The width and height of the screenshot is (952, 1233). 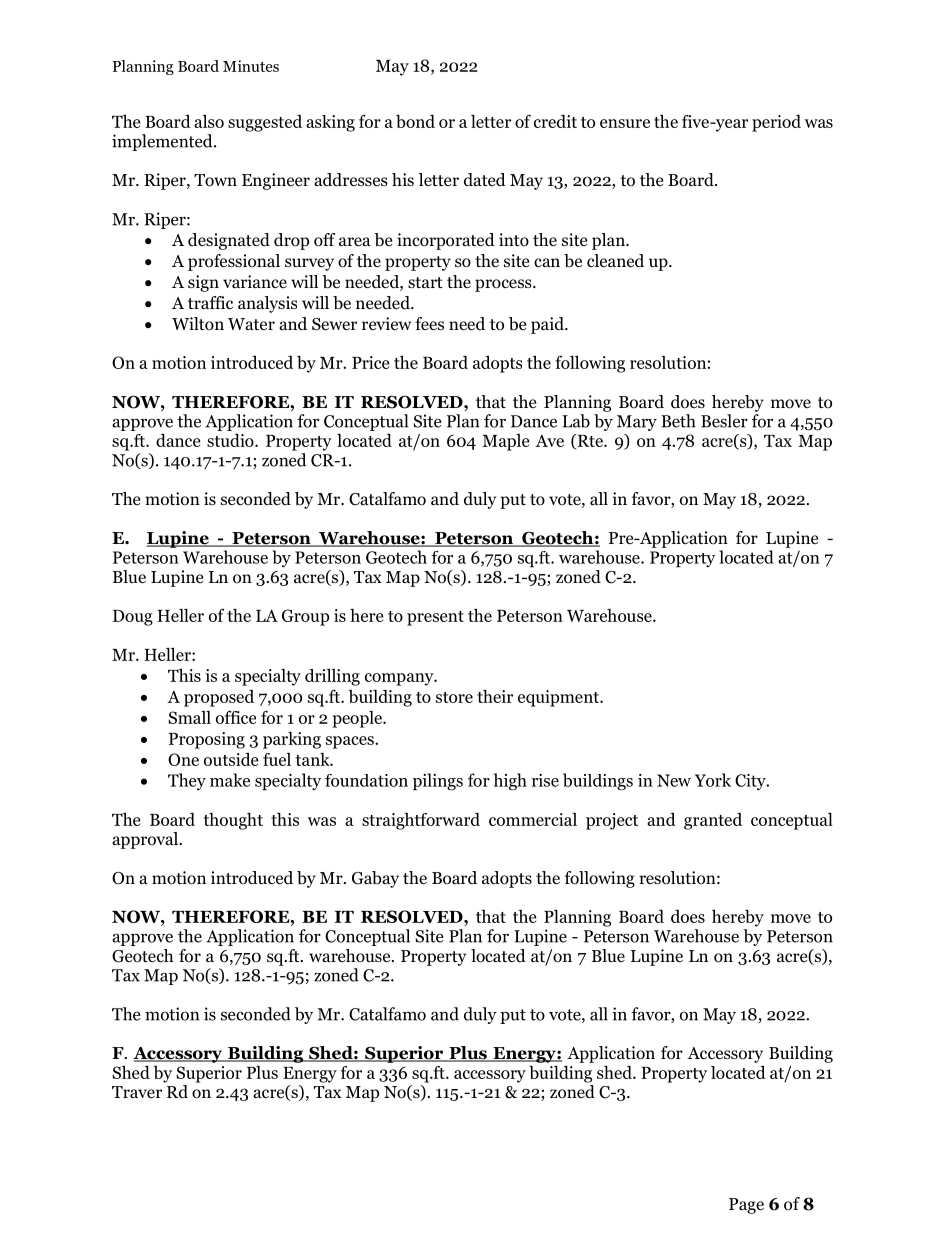 What do you see at coordinates (625, 123) in the screenshot?
I see `ensure` at bounding box center [625, 123].
